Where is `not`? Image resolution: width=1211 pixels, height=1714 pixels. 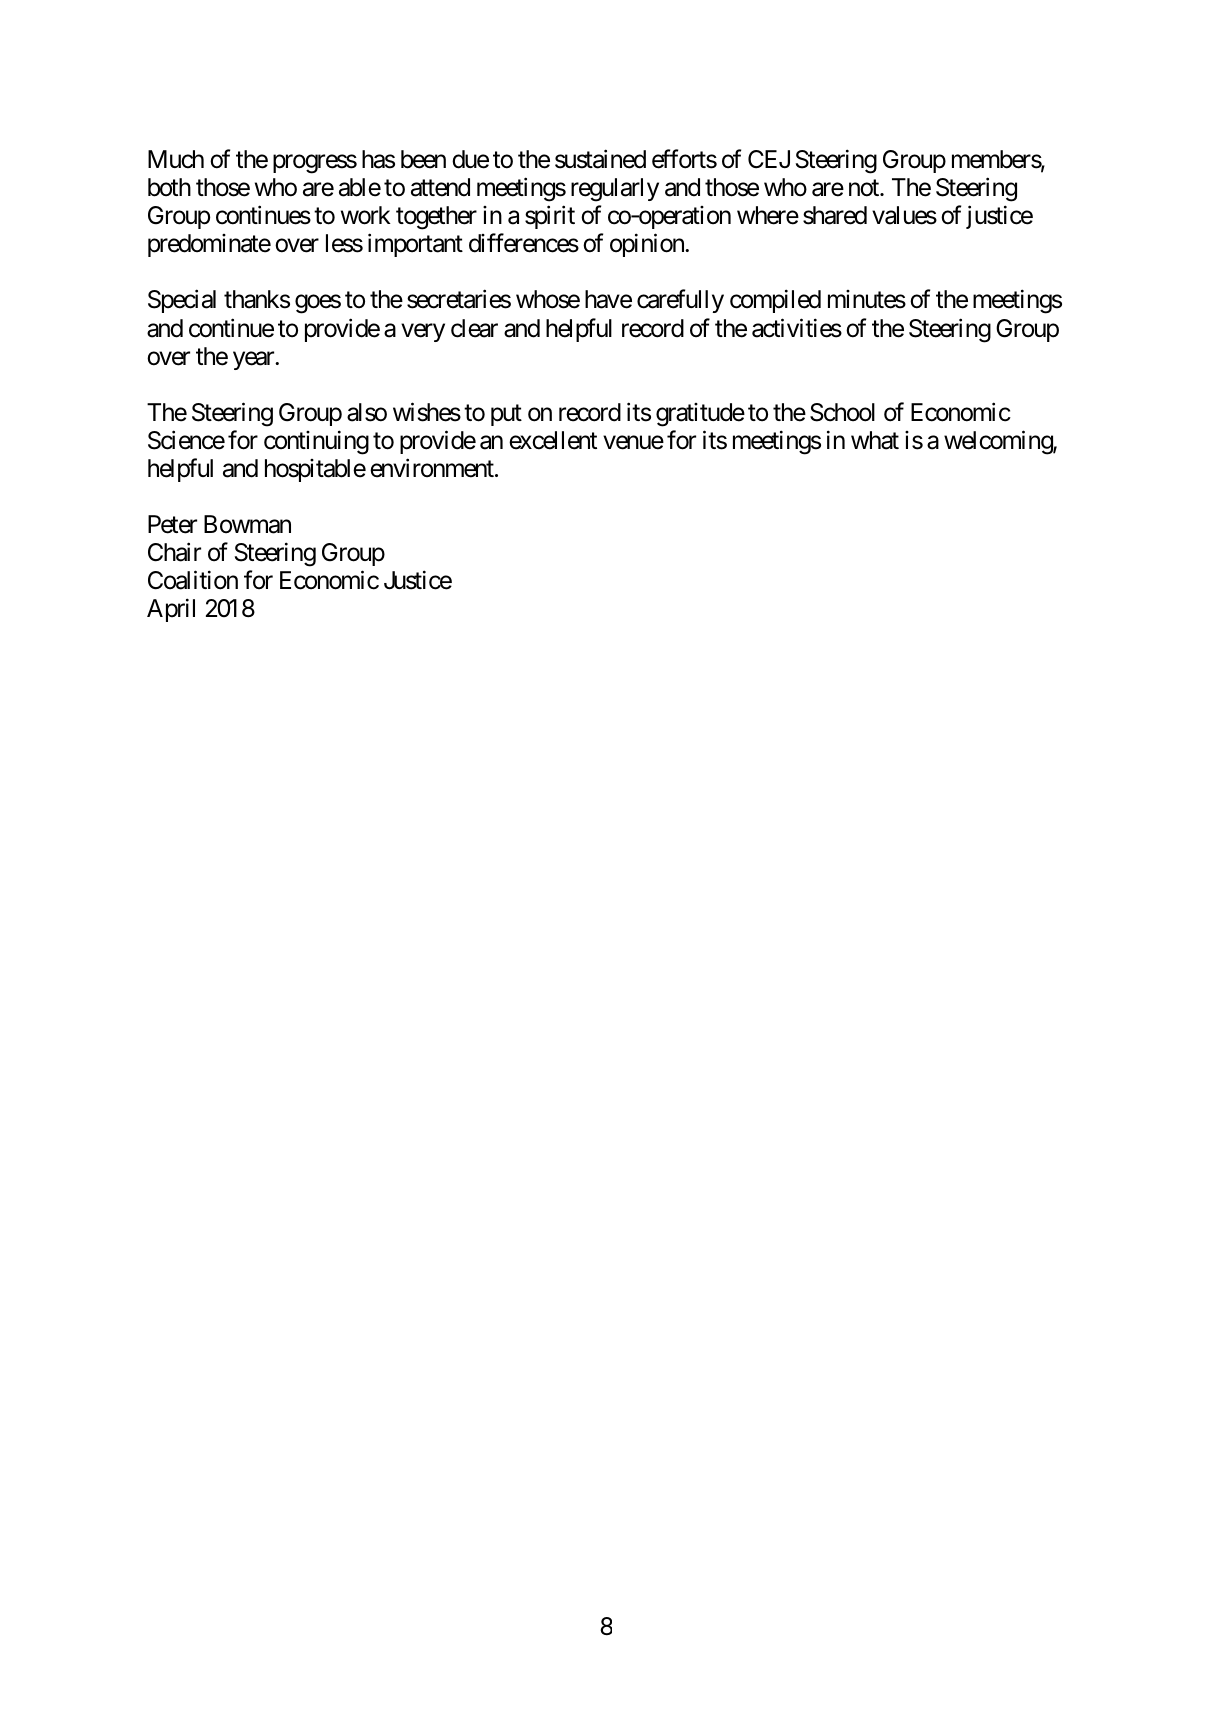 not is located at coordinates (865, 188).
